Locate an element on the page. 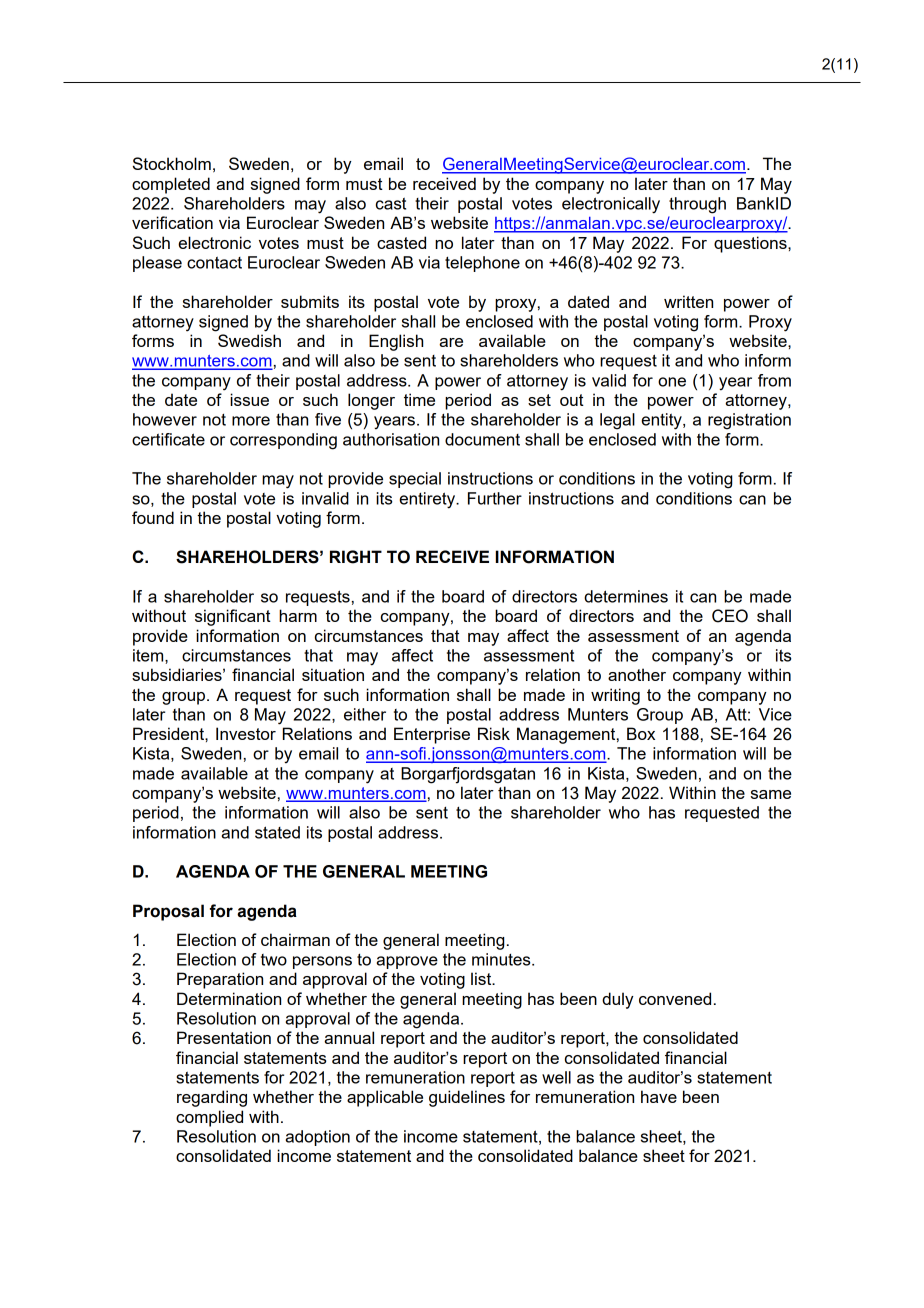  completed is located at coordinates (171, 185).
